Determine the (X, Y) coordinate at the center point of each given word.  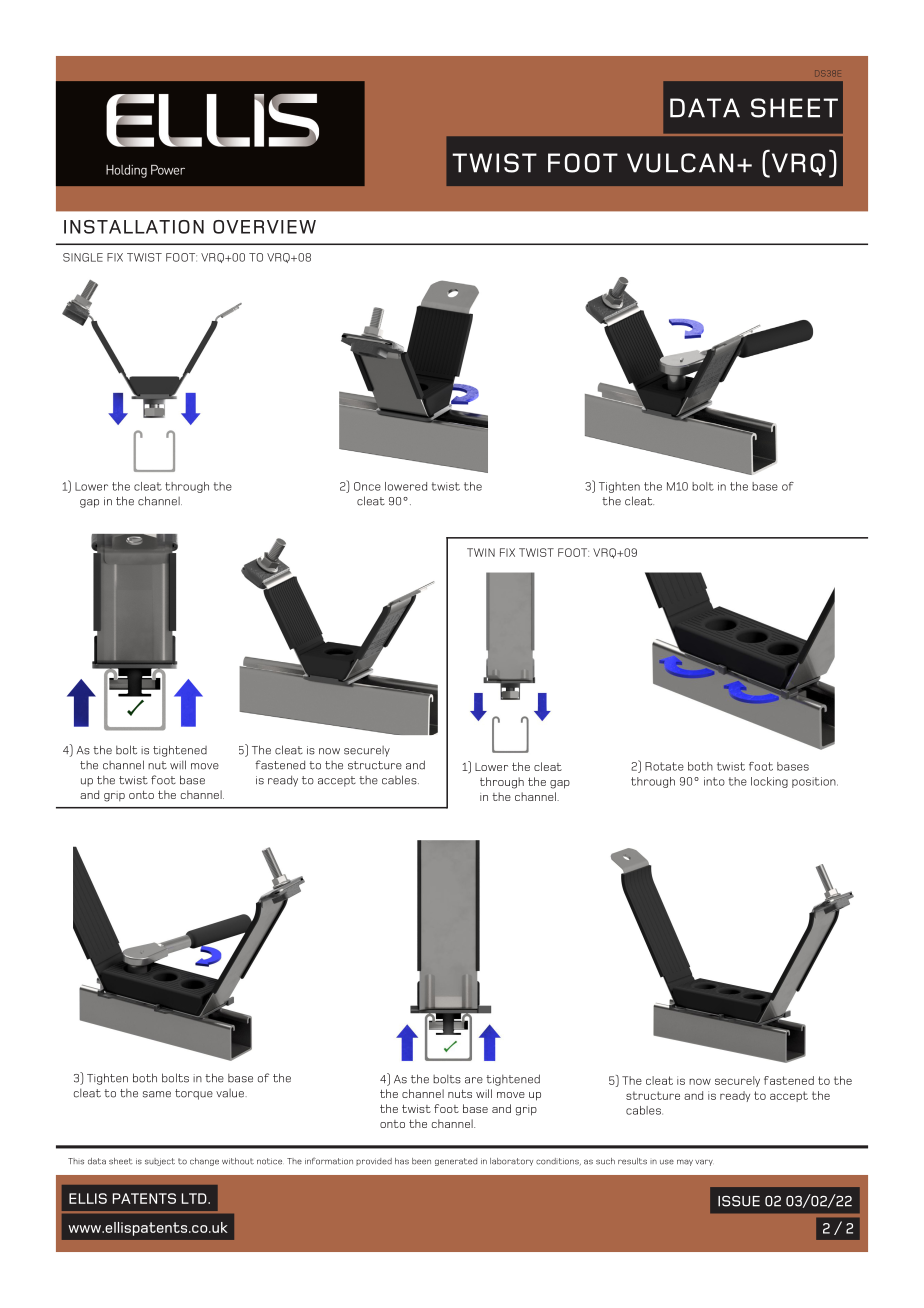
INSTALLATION (134, 227)
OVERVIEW (264, 227)
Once (367, 486)
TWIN (481, 552)
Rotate (664, 766)
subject (160, 1162)
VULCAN (680, 163)
